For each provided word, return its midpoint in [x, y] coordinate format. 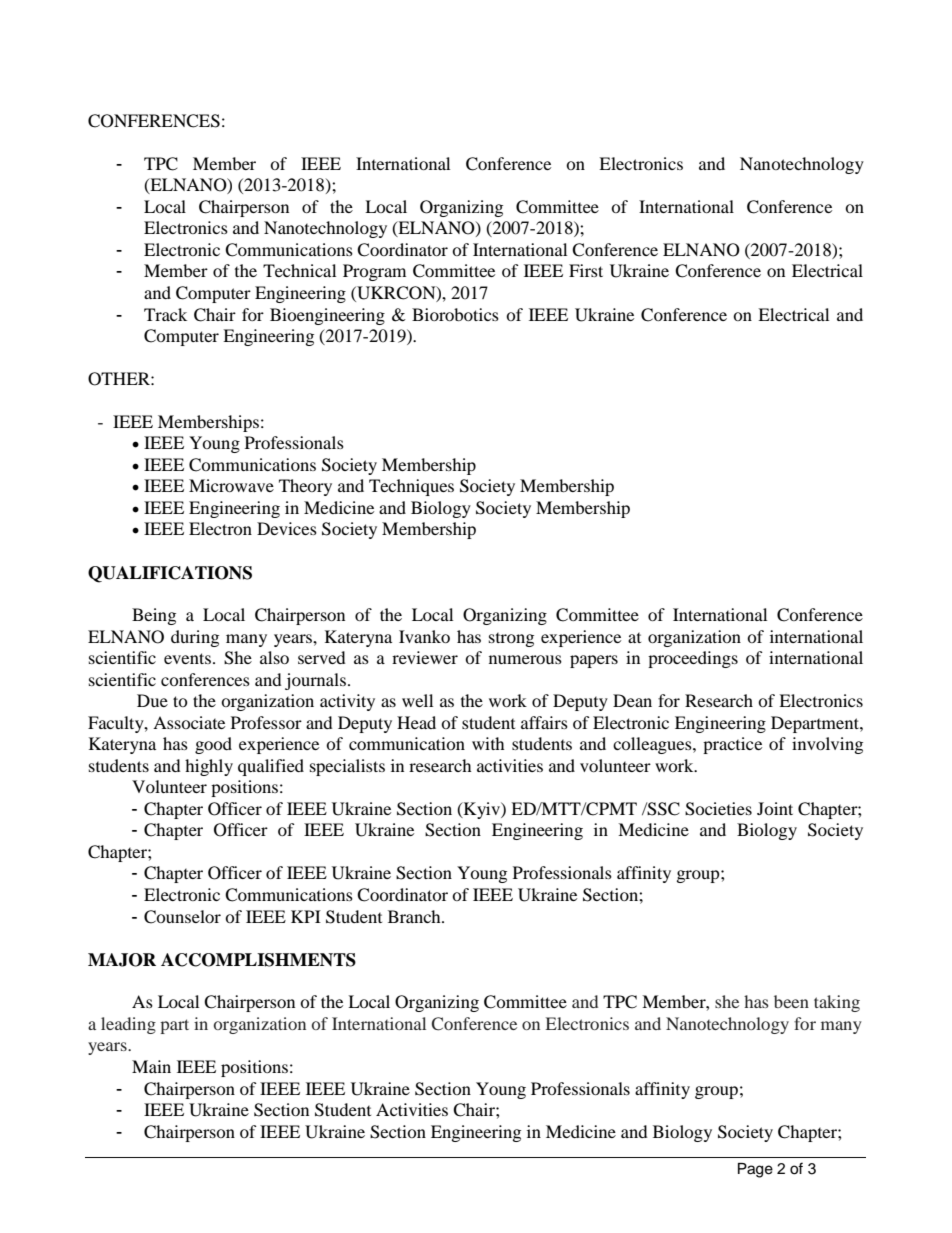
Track [165, 314]
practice [732, 745]
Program [374, 272]
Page [755, 1170]
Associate [189, 722]
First [586, 270]
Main [151, 1066]
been [791, 1001]
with [488, 743]
